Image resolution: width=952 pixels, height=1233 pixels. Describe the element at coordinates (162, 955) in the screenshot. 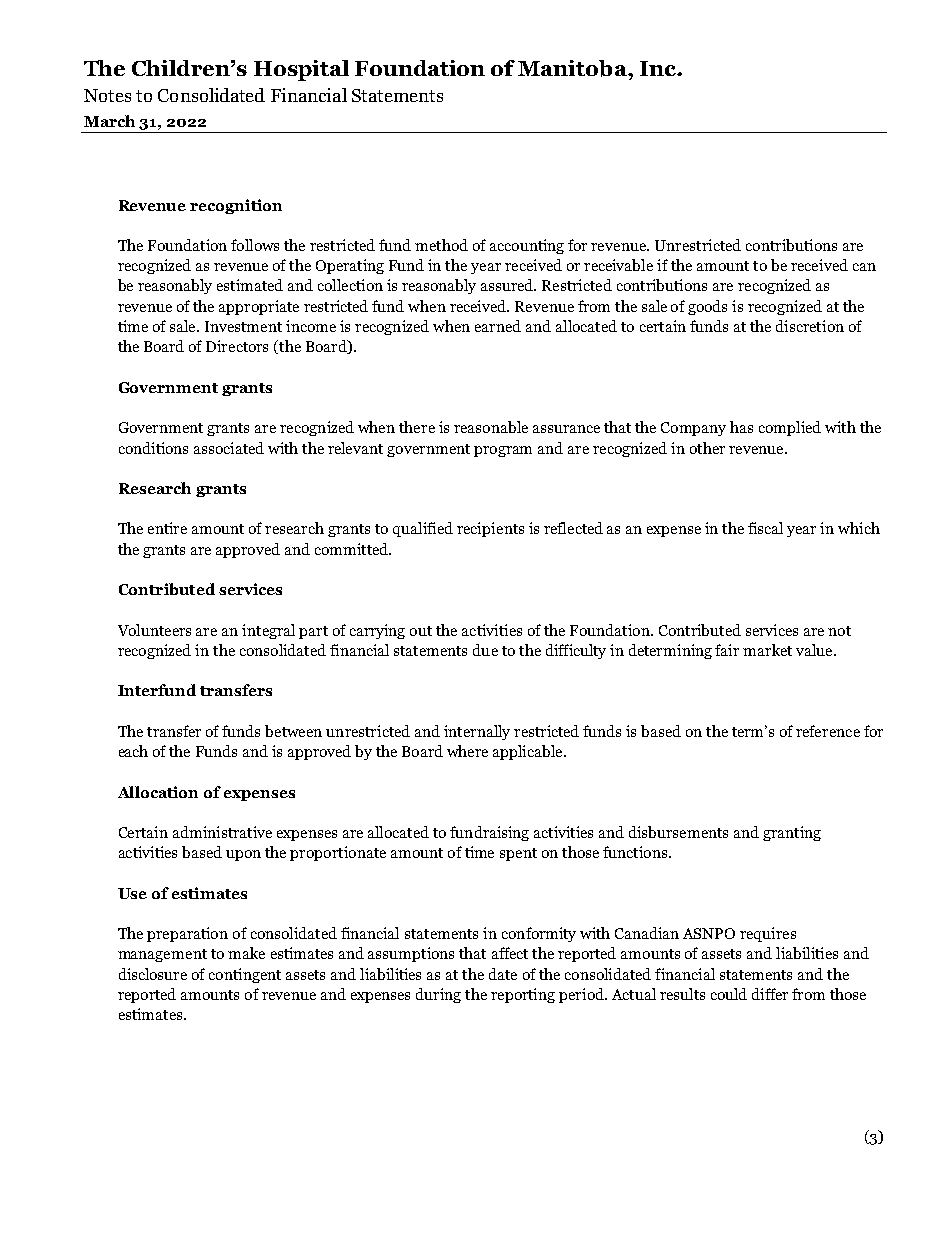

I see `management` at that location.
